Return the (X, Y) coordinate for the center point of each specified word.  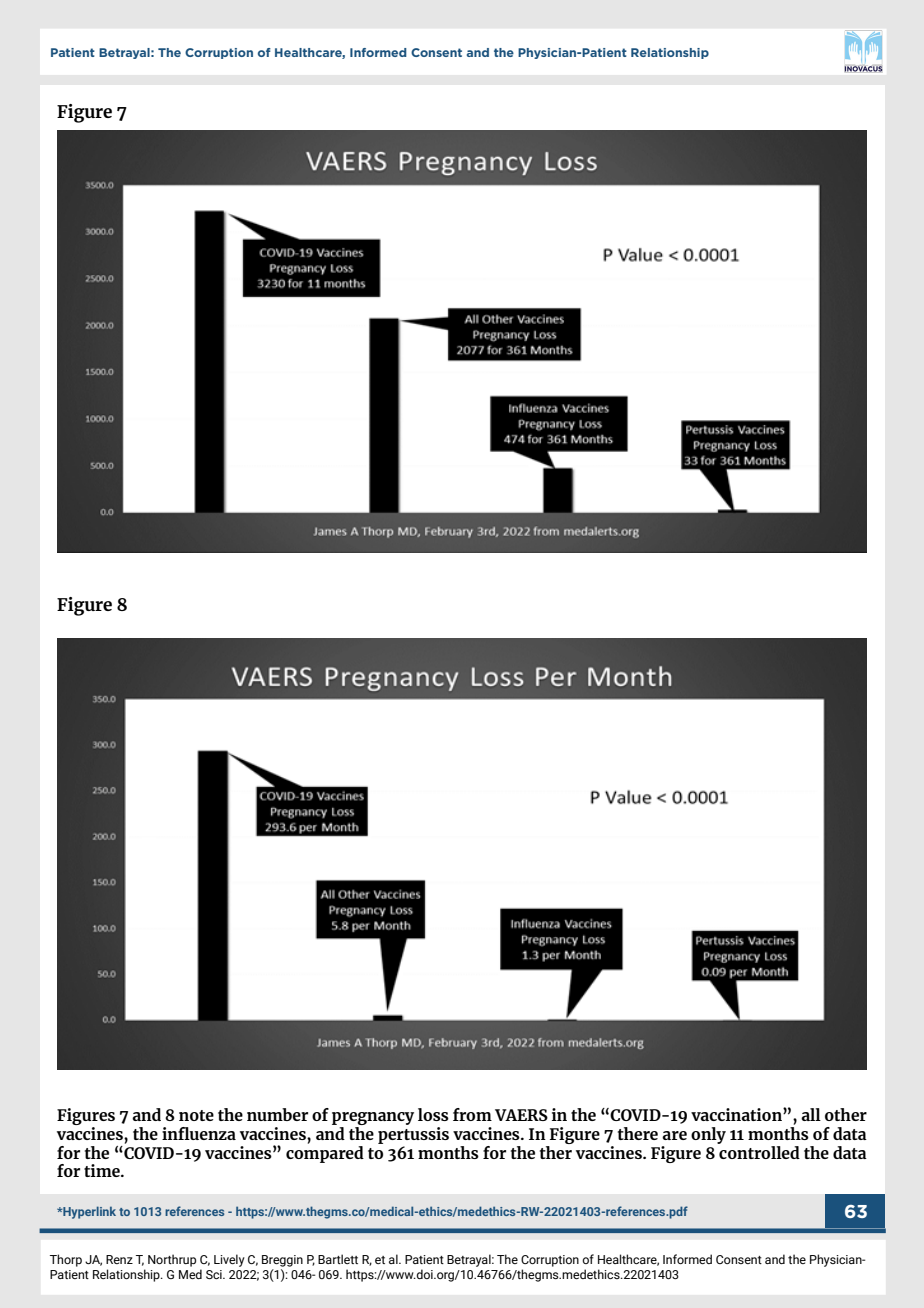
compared (325, 1153)
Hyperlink (88, 1212)
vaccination (737, 1114)
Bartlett (338, 1259)
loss (433, 1114)
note (196, 1115)
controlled (758, 1151)
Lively (229, 1260)
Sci (215, 1274)
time (103, 1170)
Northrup (172, 1260)
